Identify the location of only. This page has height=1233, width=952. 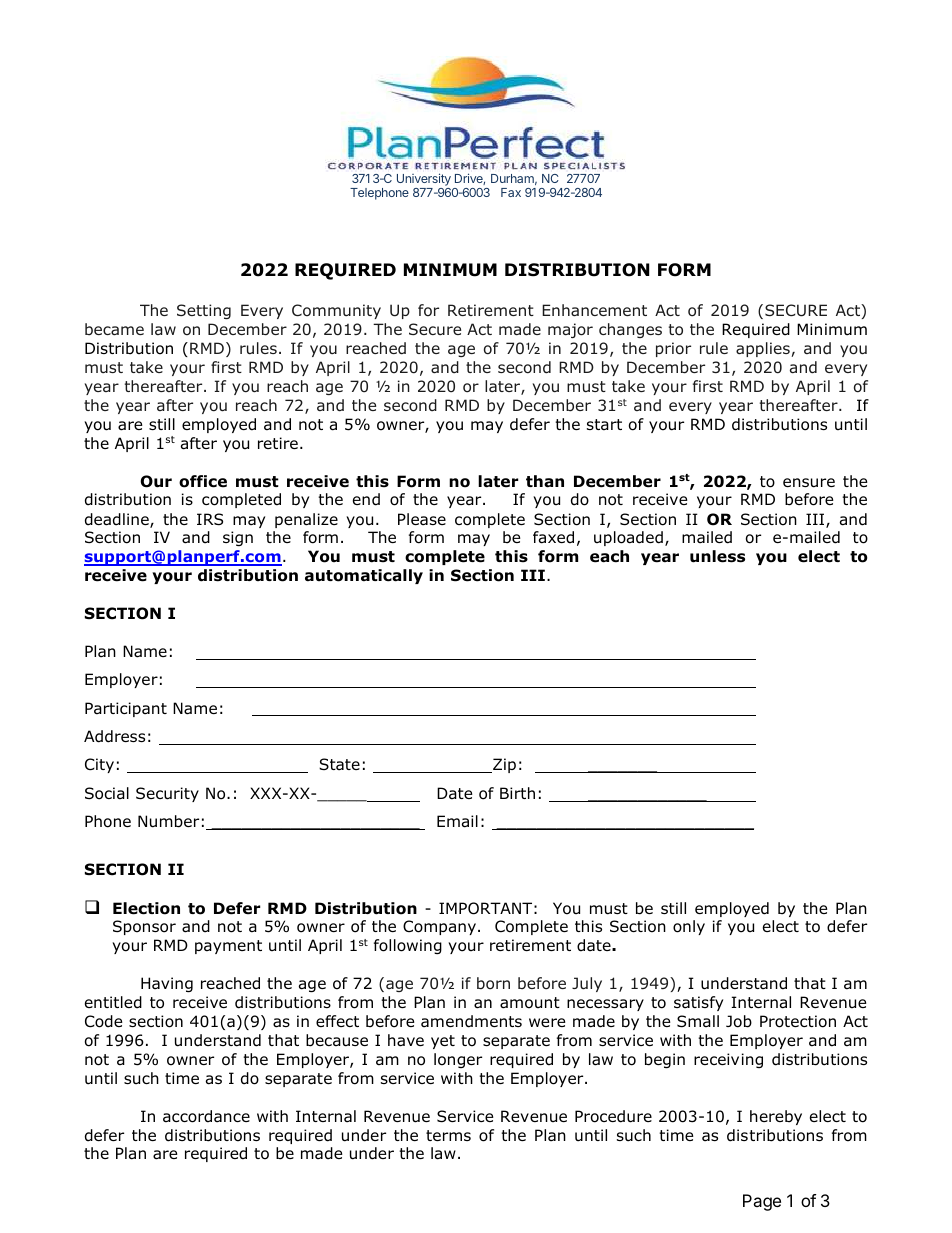
(689, 927).
